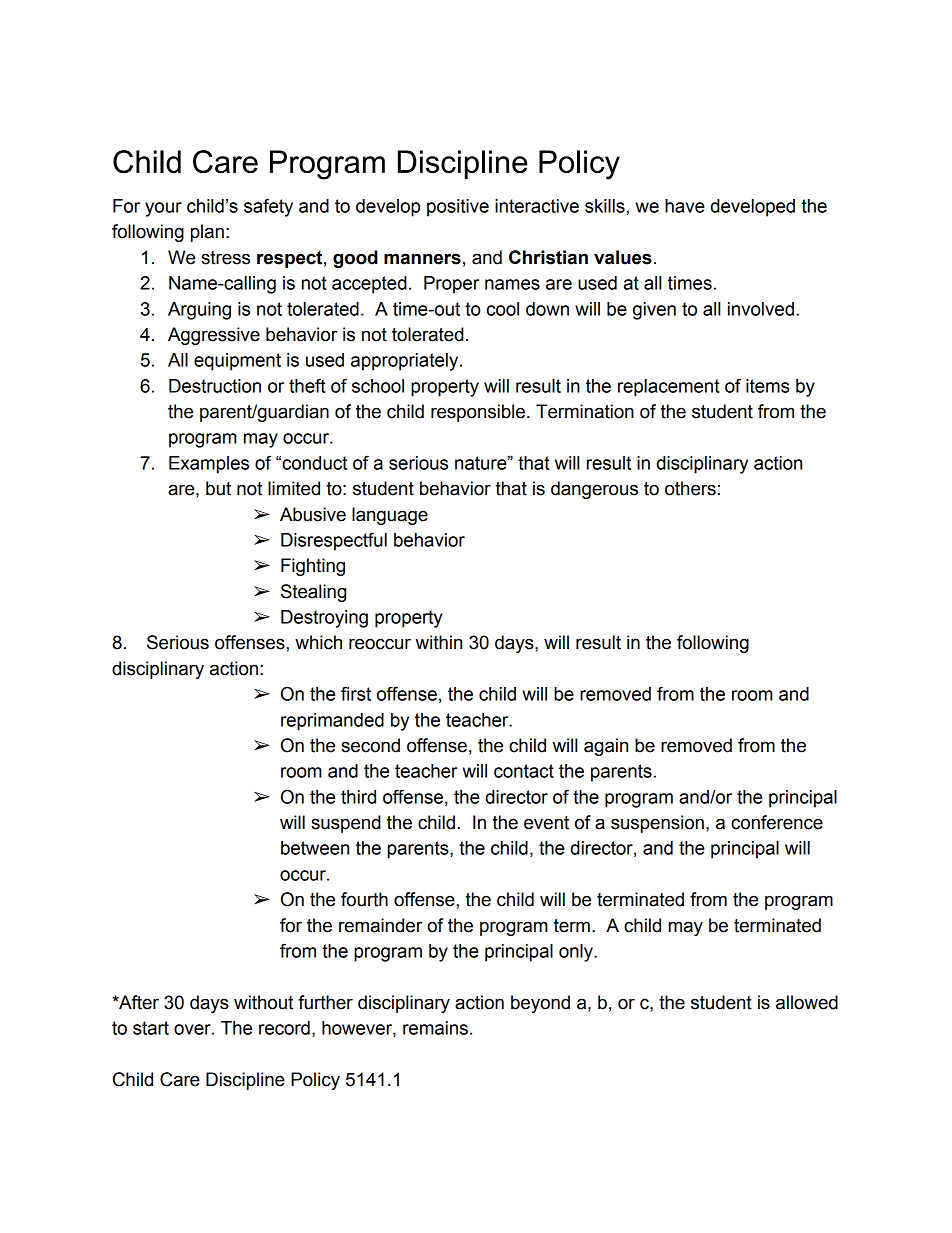  I want to click on have, so click(685, 206).
